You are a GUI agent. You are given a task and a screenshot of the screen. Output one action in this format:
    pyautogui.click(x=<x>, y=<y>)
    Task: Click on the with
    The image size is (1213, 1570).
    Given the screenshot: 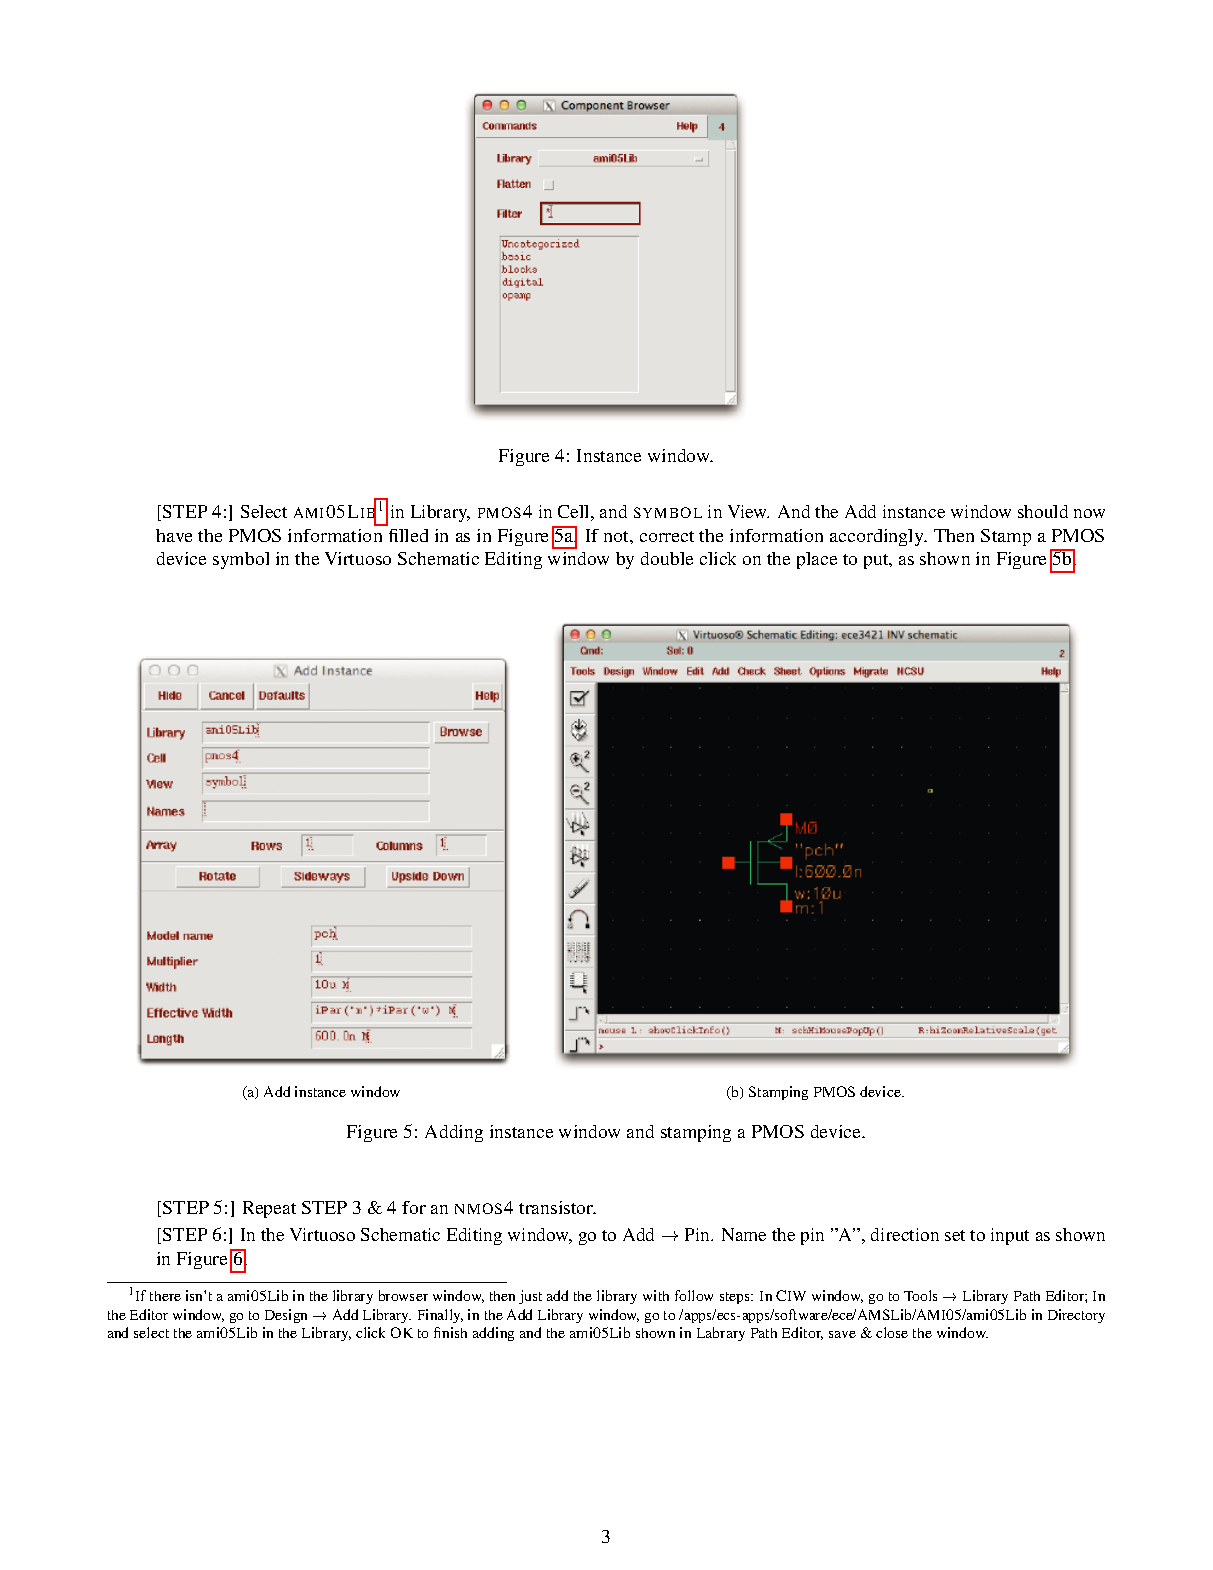 What is the action you would take?
    pyautogui.click(x=656, y=1295)
